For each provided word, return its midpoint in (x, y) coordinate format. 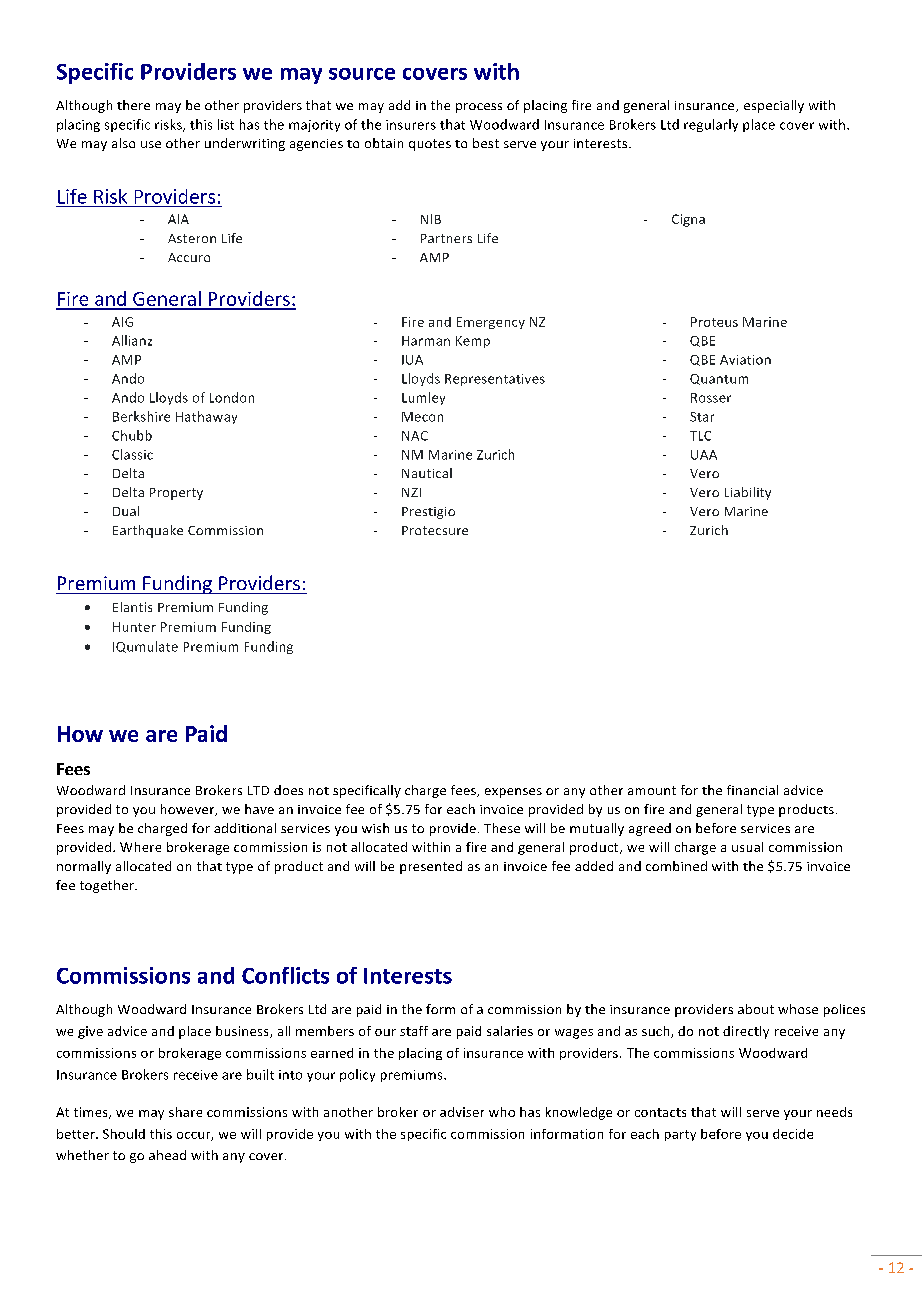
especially (774, 106)
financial (752, 790)
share (185, 1112)
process (479, 108)
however (189, 810)
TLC (700, 436)
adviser (462, 1112)
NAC (415, 436)
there (133, 105)
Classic (132, 454)
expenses (513, 793)
